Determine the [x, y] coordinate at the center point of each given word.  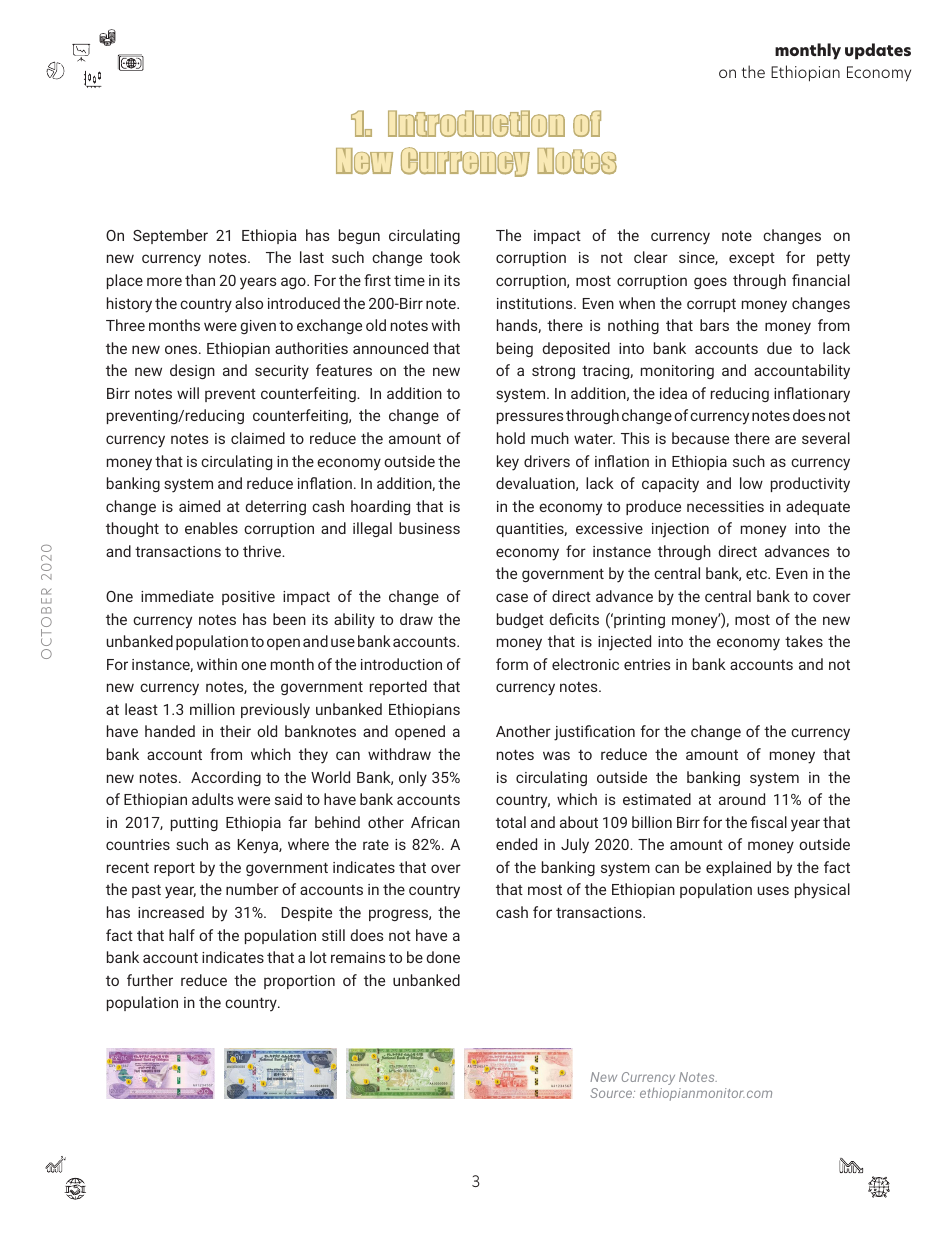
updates [878, 51]
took [445, 257]
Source [612, 1093]
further [150, 980]
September [170, 236]
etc [757, 574]
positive [248, 598]
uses [773, 890]
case [512, 597]
